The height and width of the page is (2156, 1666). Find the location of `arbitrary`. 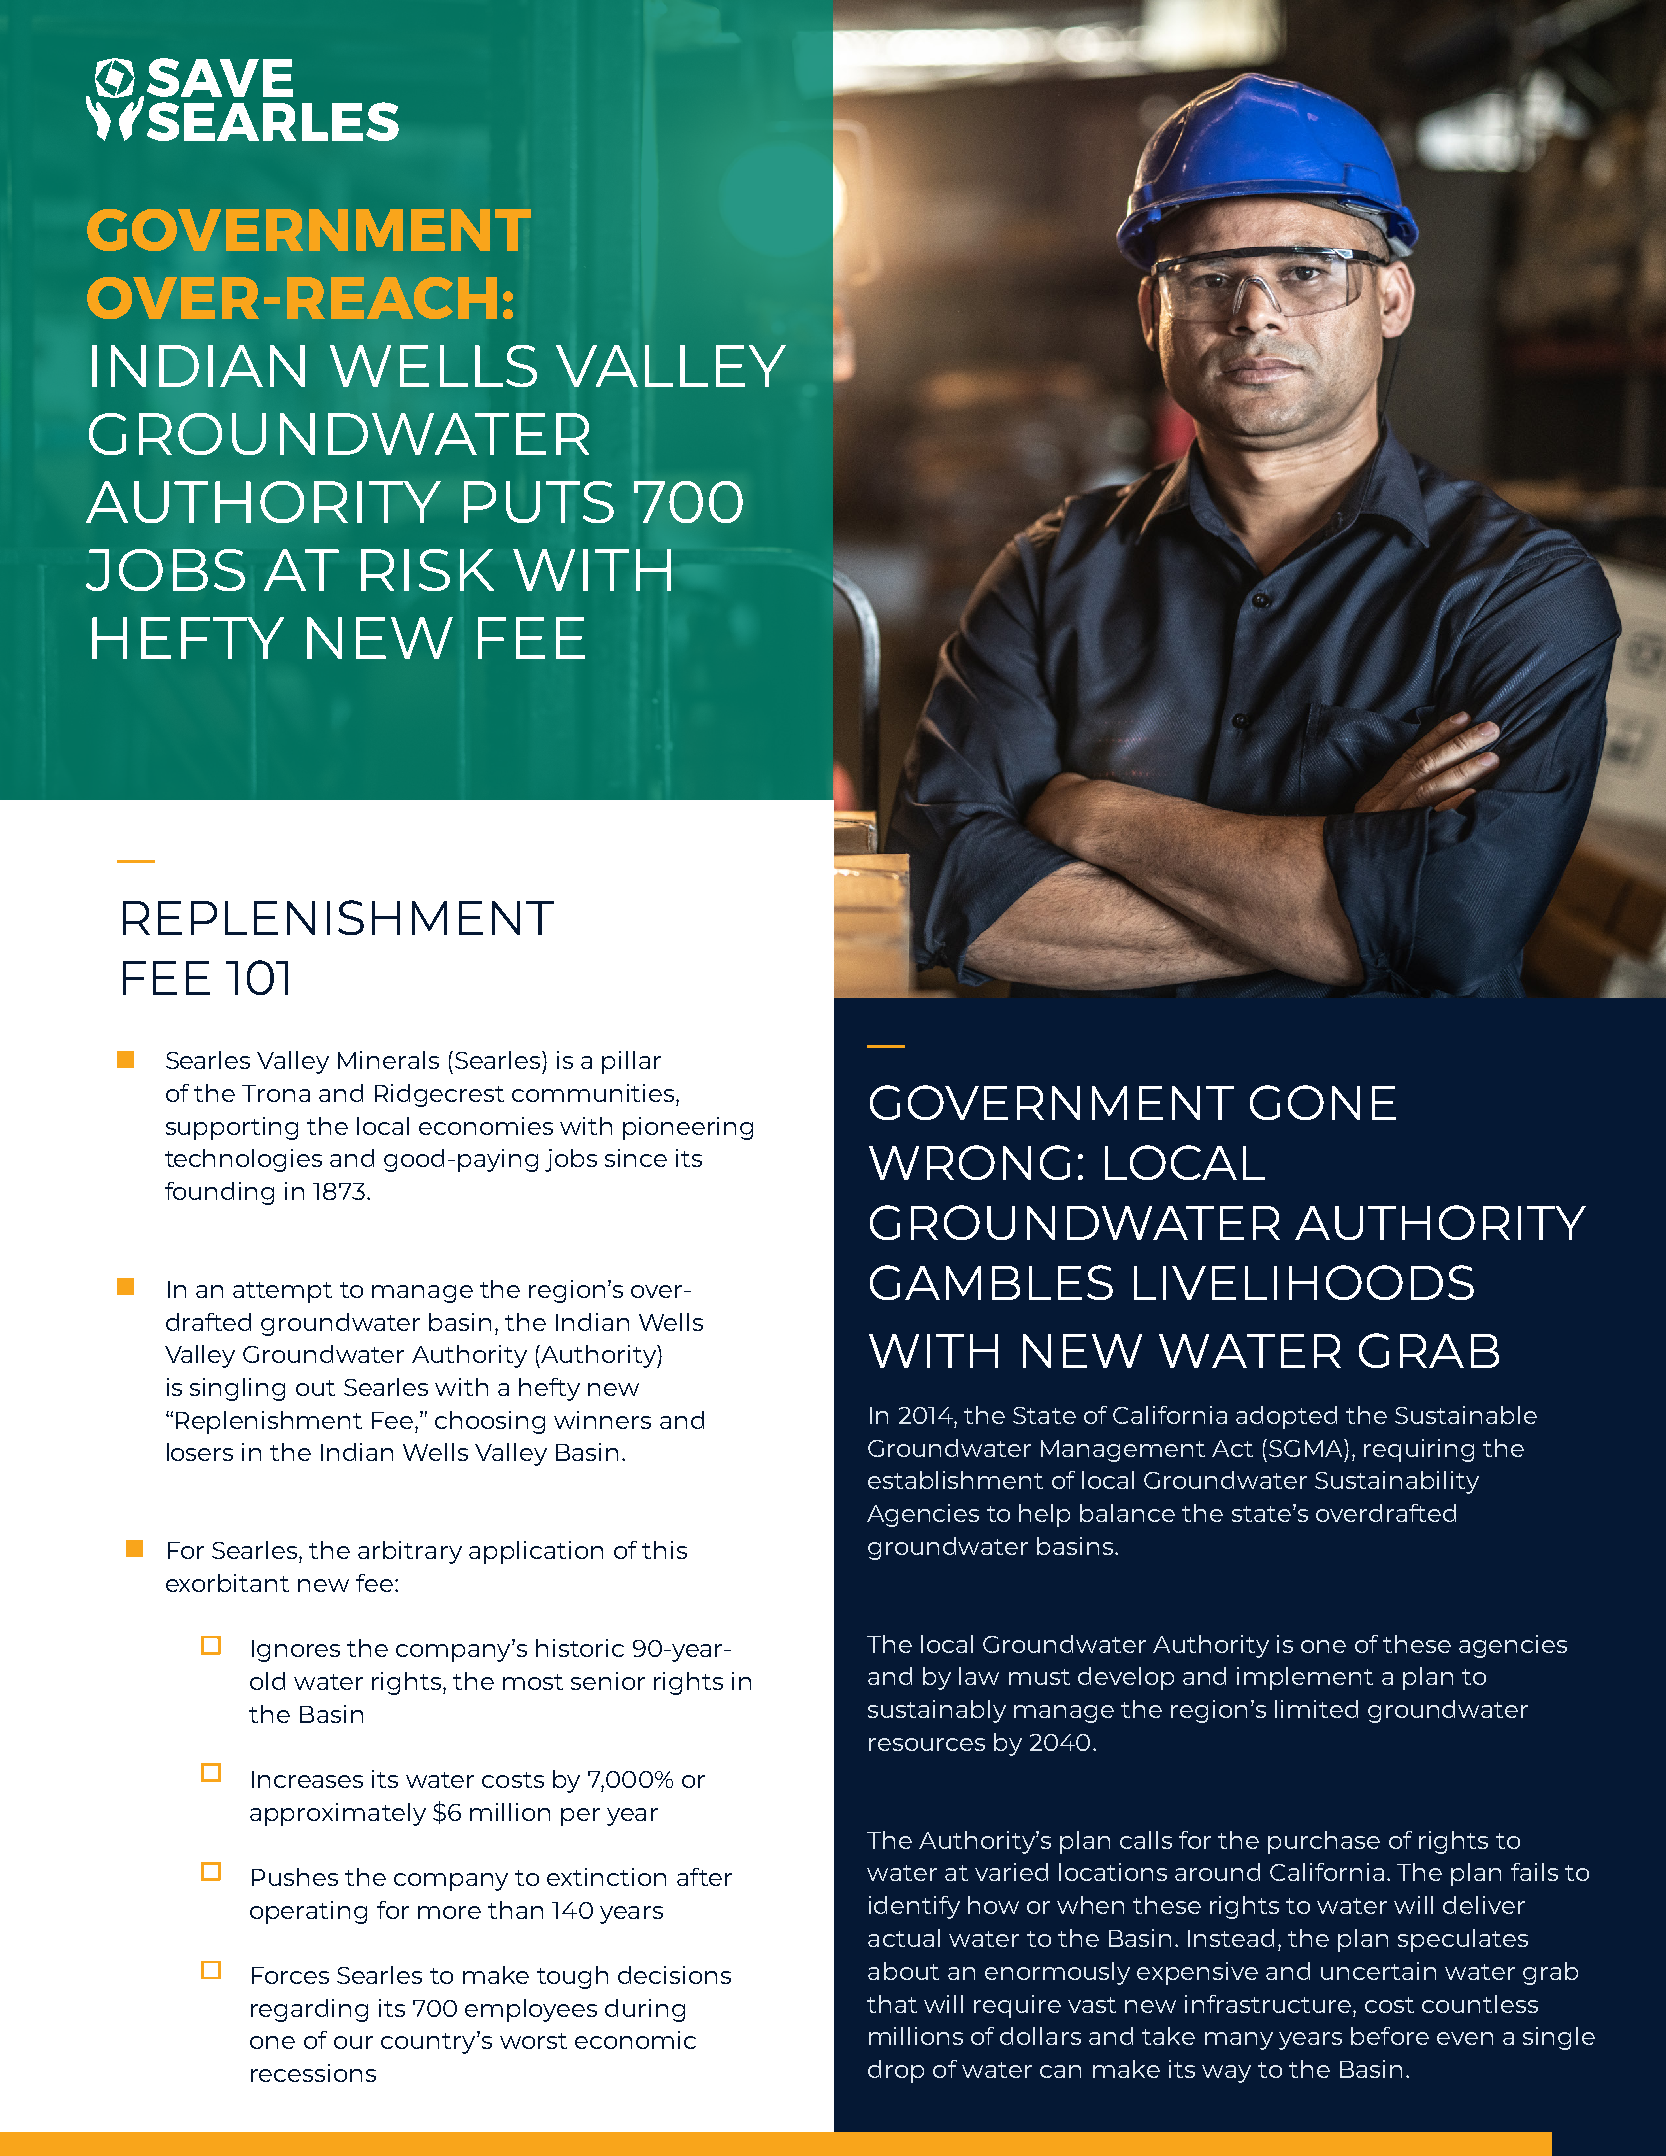

arbitrary is located at coordinates (410, 1552).
